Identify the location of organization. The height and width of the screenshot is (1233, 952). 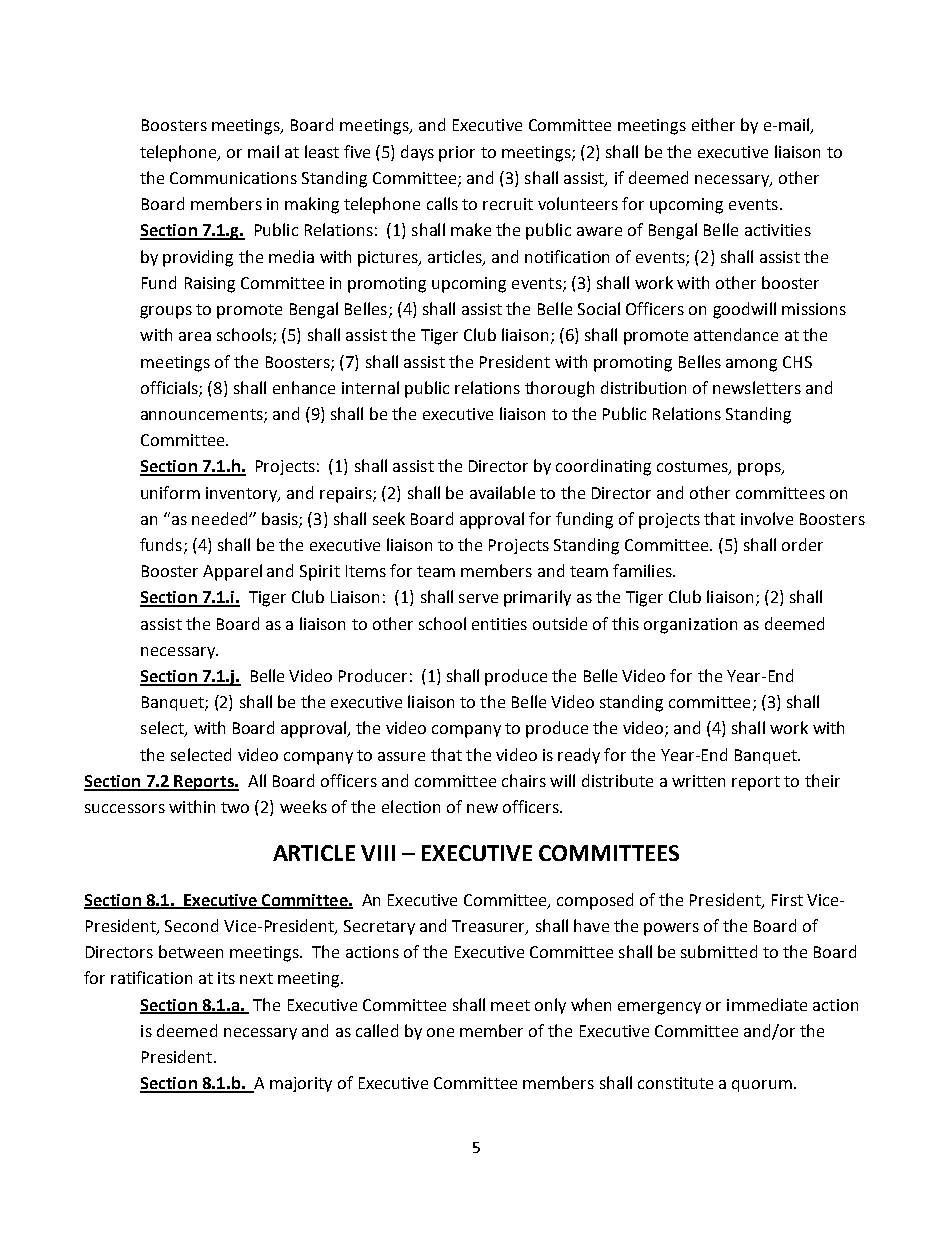
(690, 626).
